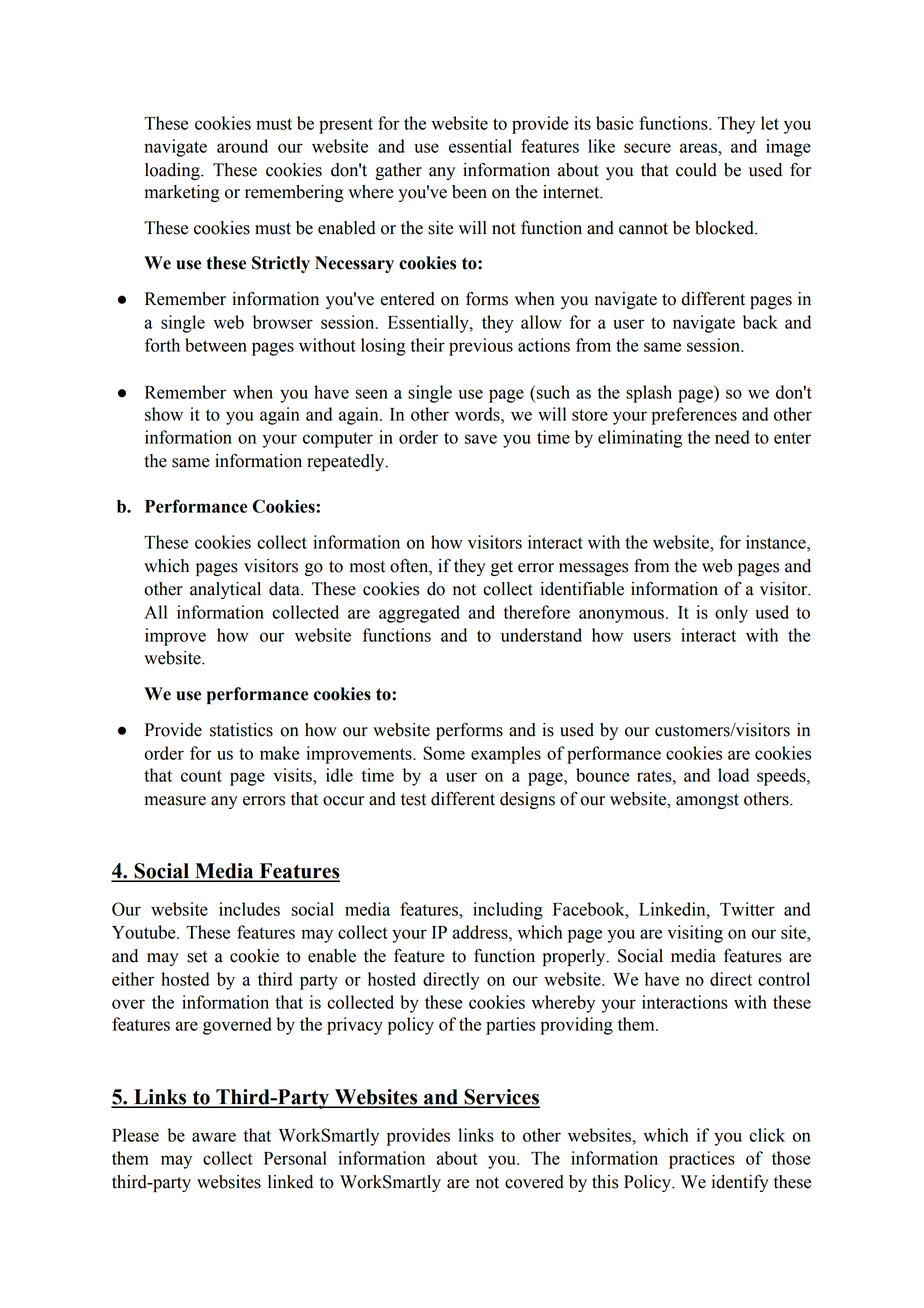 Image resolution: width=924 pixels, height=1308 pixels. I want to click on analytical, so click(225, 590).
